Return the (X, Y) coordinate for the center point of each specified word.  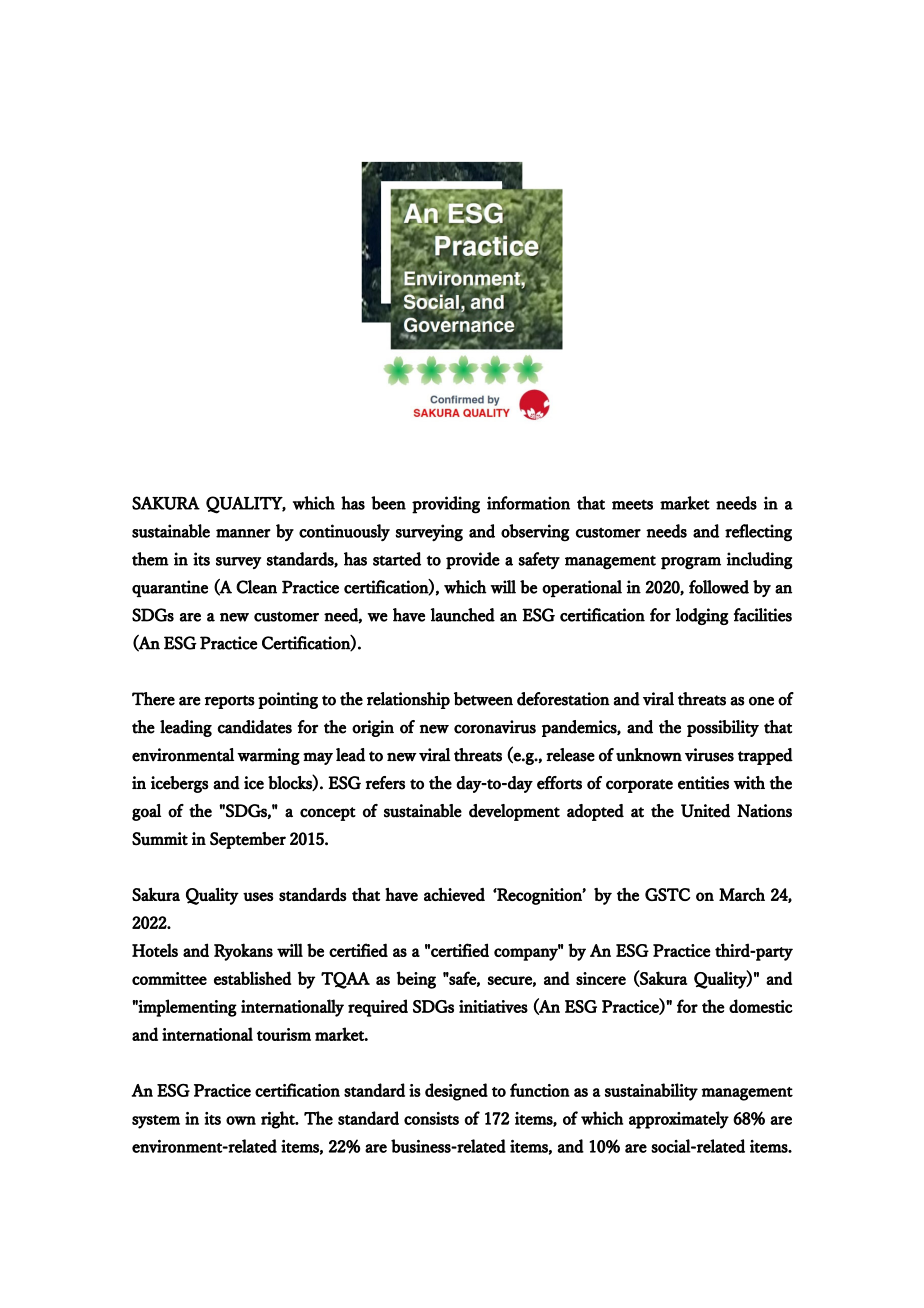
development (514, 812)
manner (243, 533)
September (248, 840)
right (279, 1120)
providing (446, 505)
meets (632, 505)
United (705, 811)
